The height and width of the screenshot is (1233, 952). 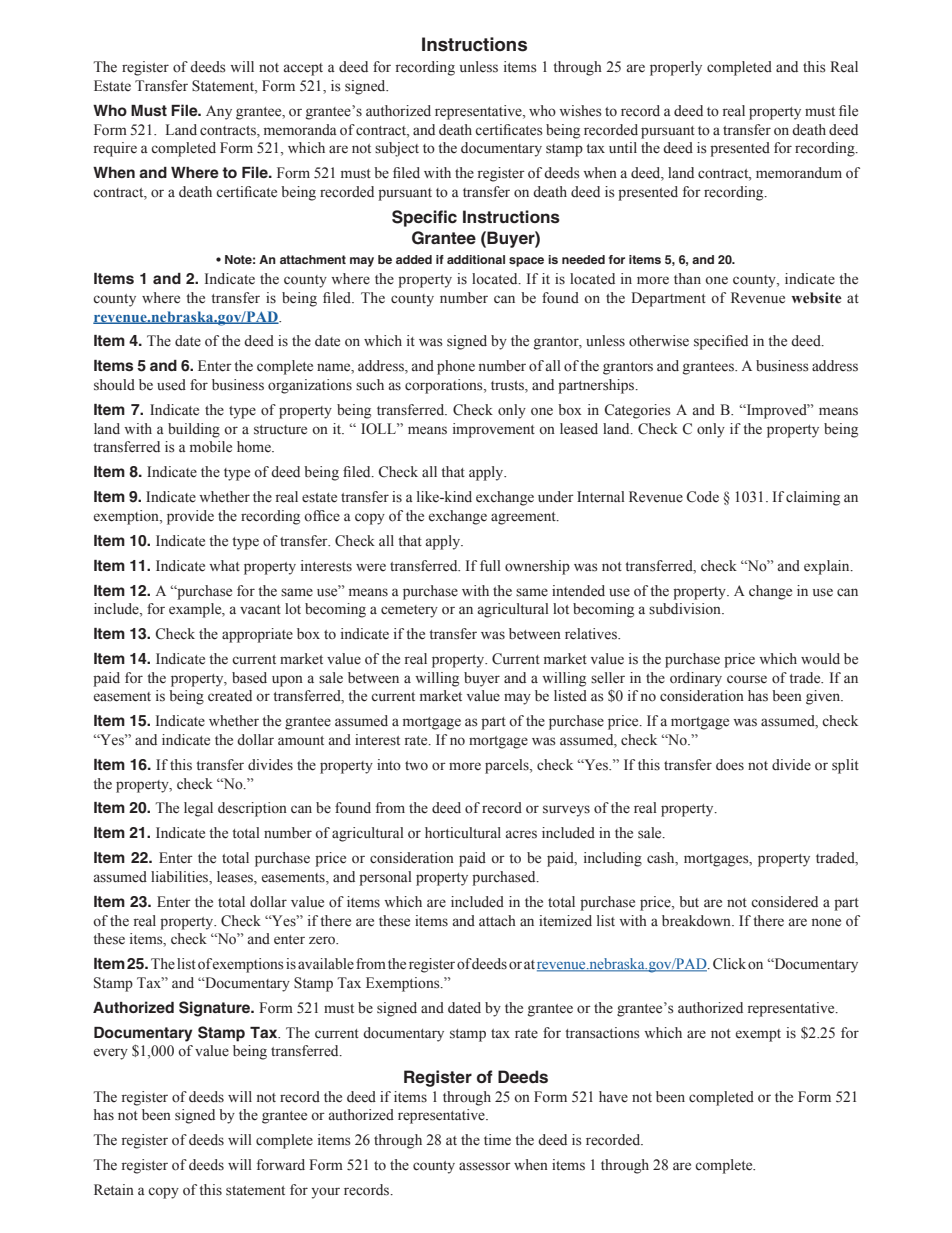 What do you see at coordinates (211, 447) in the screenshot?
I see `mobile` at bounding box center [211, 447].
